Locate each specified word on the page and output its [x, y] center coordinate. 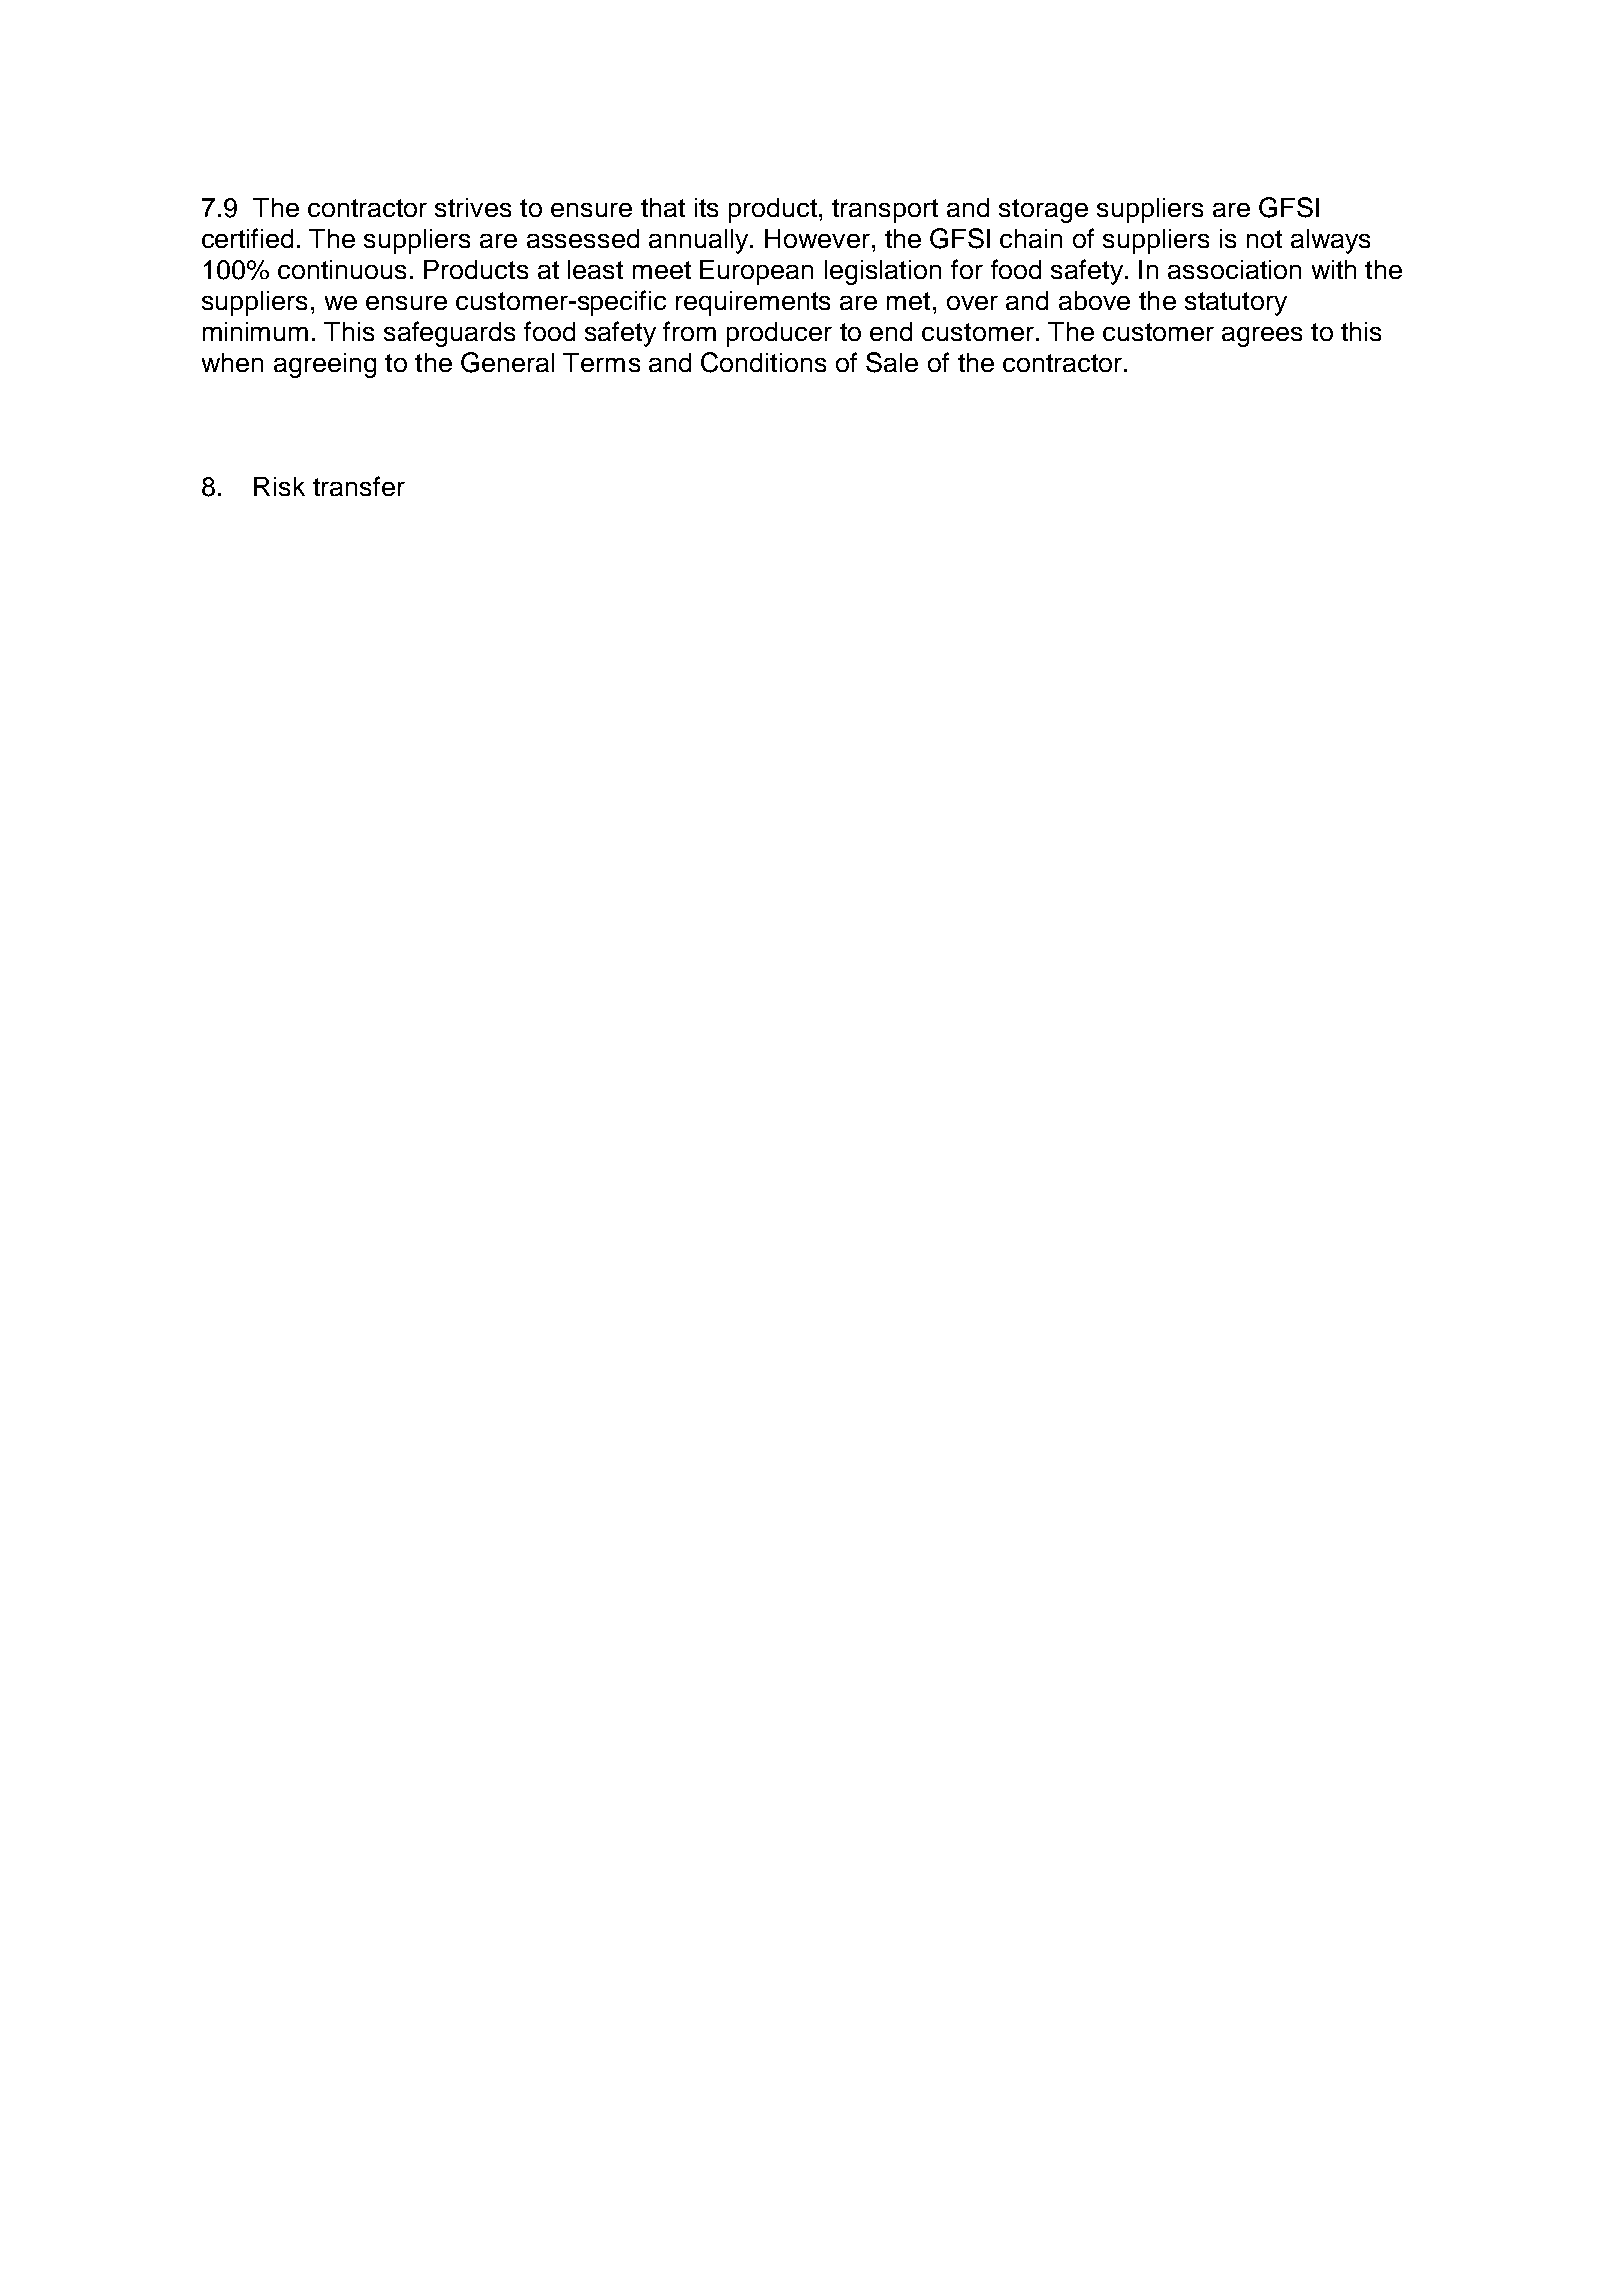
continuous [342, 269]
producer [779, 334]
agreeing [325, 365]
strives [473, 207]
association [1234, 269]
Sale [892, 362]
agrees [1262, 337]
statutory [1236, 304]
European [756, 272]
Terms [601, 362]
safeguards [449, 334]
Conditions [763, 362]
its [706, 207]
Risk [279, 486]
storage [1043, 211]
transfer [359, 486]
